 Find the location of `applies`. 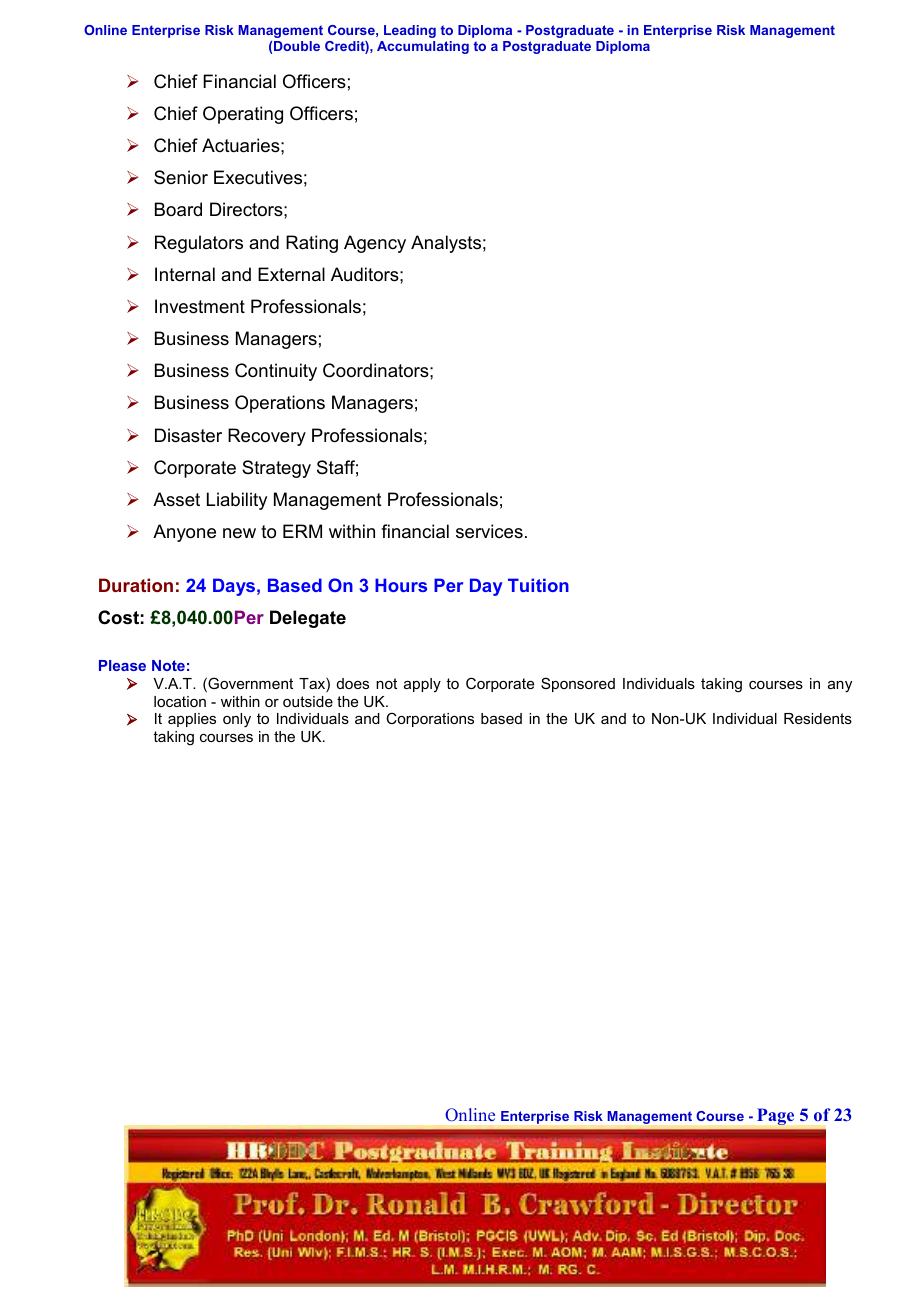

applies is located at coordinates (192, 720).
